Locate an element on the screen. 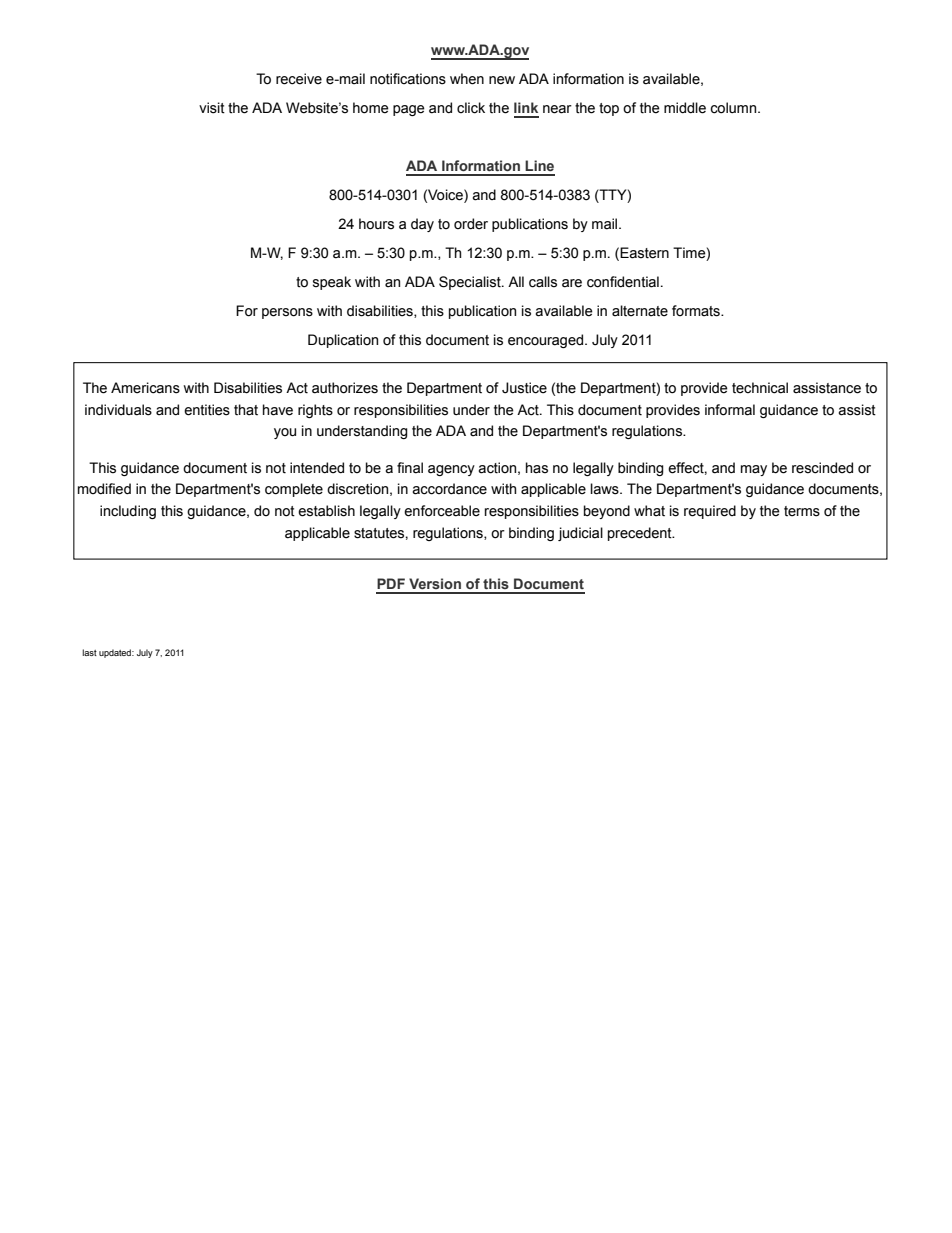 The height and width of the screenshot is (1233, 952). updated is located at coordinates (116, 653).
